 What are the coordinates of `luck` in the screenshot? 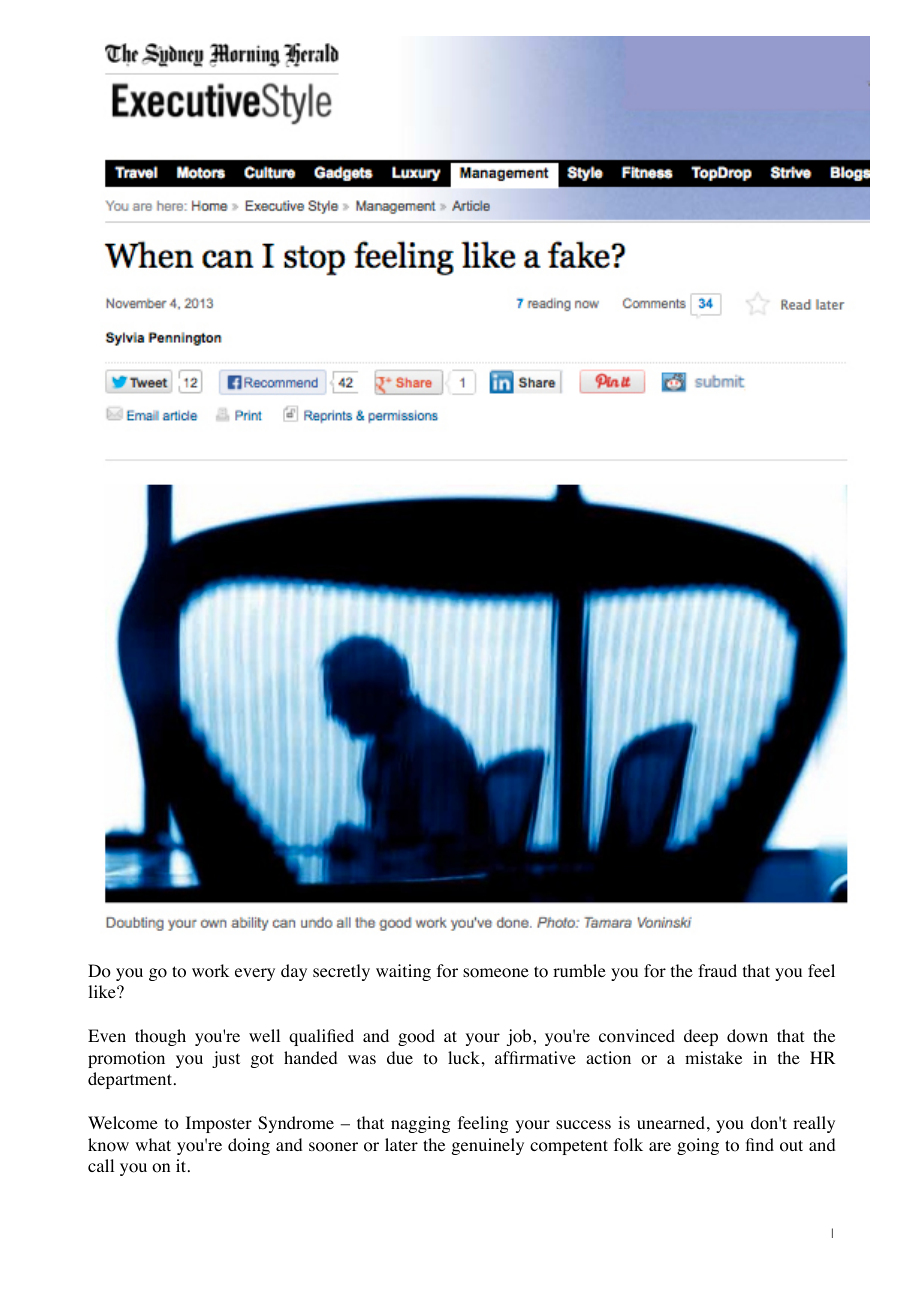 It's located at (464, 1057).
